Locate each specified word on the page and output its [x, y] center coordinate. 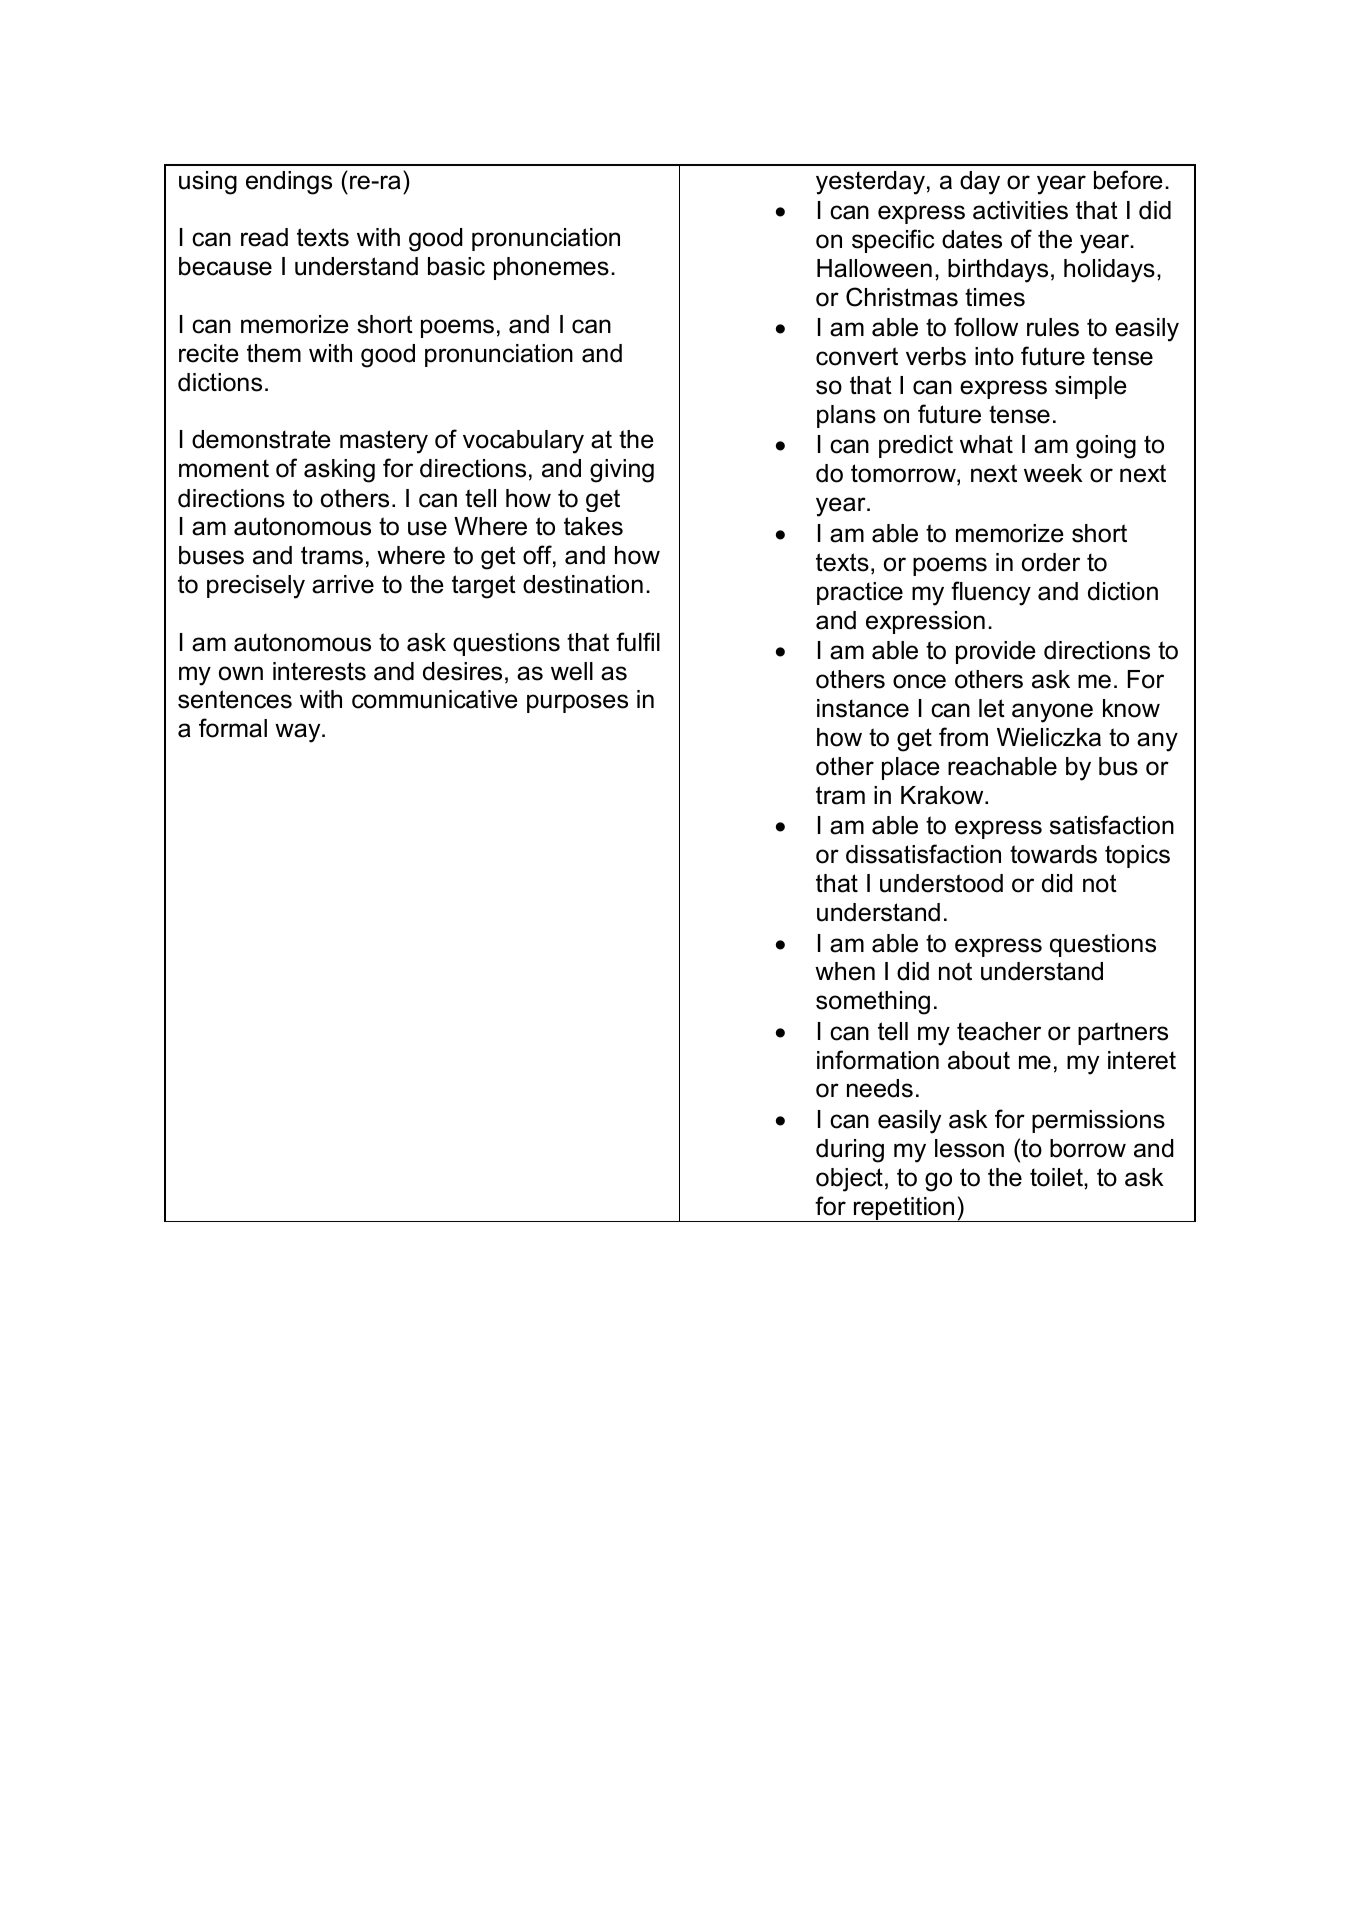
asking [339, 471]
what [986, 444]
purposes [577, 703]
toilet [1057, 1177]
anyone [1052, 713]
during [850, 1151]
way [299, 733]
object [849, 1180]
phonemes [551, 268]
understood [941, 883]
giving [622, 471]
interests [319, 671]
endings [289, 183]
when [845, 971]
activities [1020, 210]
